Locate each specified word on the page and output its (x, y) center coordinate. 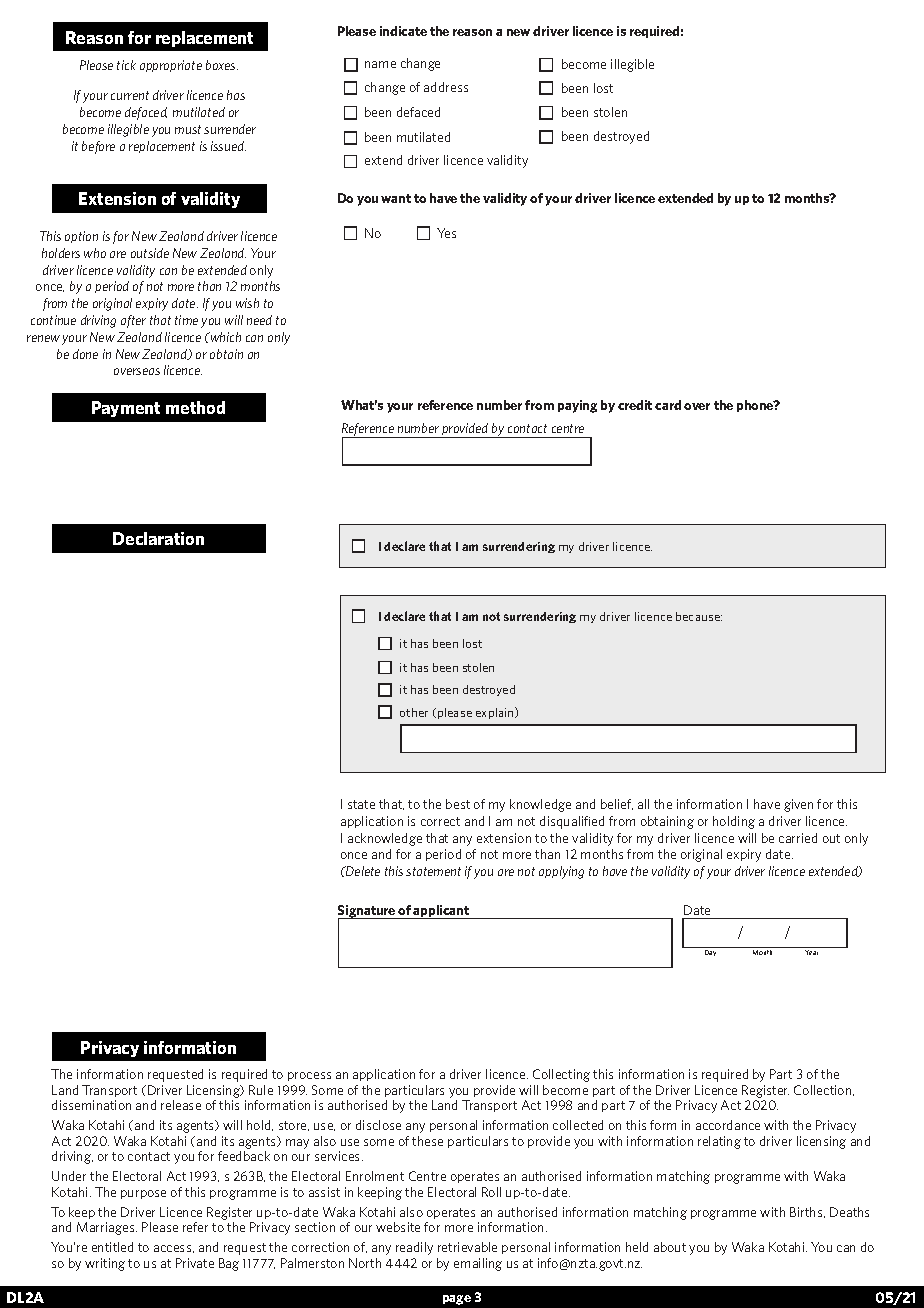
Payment (126, 409)
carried (798, 838)
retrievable (467, 1247)
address (446, 87)
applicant (442, 912)
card (668, 405)
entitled (112, 1247)
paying (577, 406)
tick (126, 65)
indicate (403, 31)
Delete (362, 871)
